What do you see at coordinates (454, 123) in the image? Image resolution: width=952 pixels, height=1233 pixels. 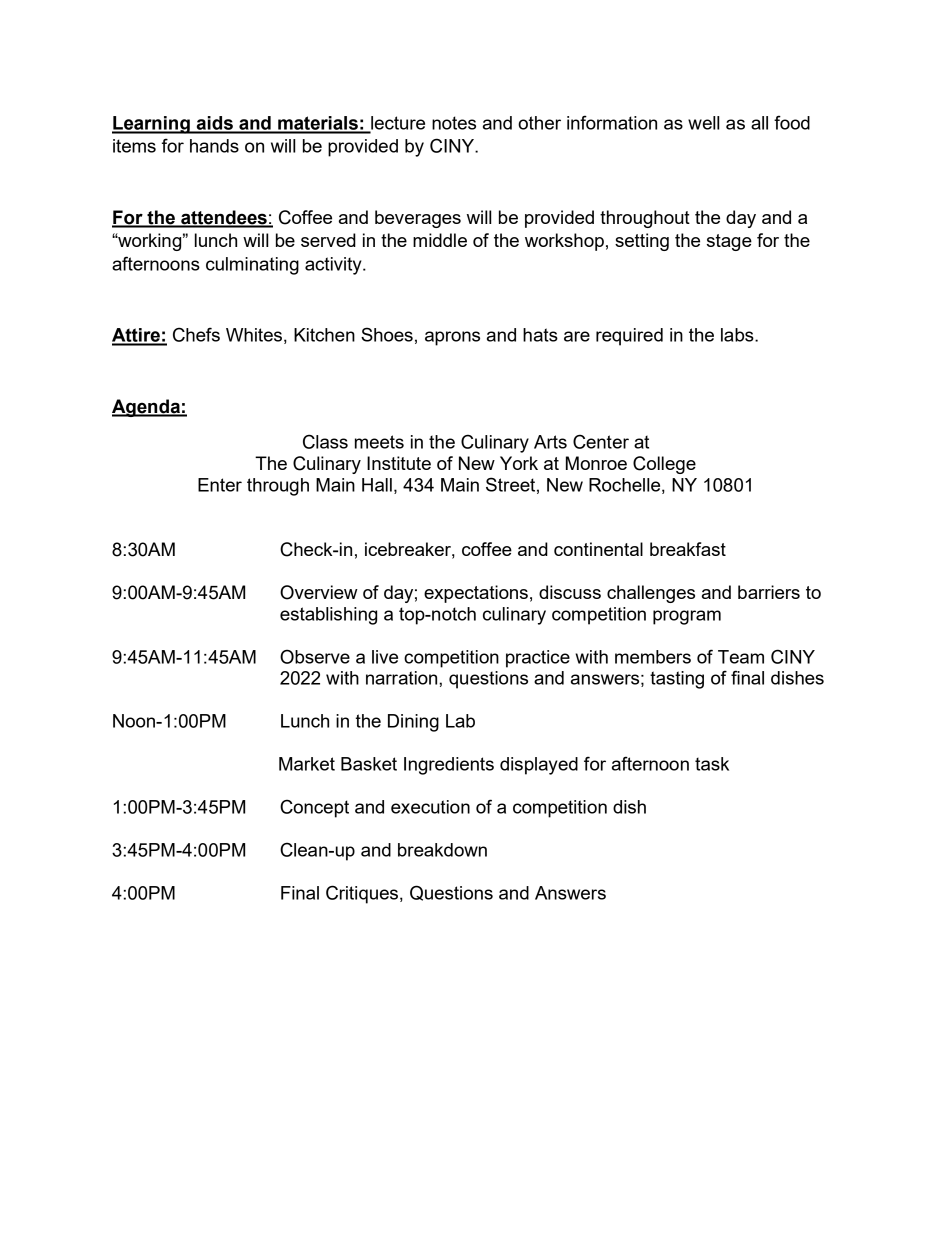 I see `notes` at bounding box center [454, 123].
